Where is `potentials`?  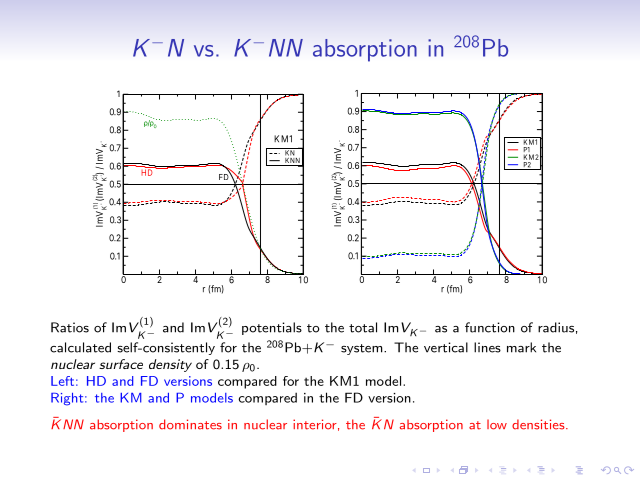 potentials is located at coordinates (272, 328).
